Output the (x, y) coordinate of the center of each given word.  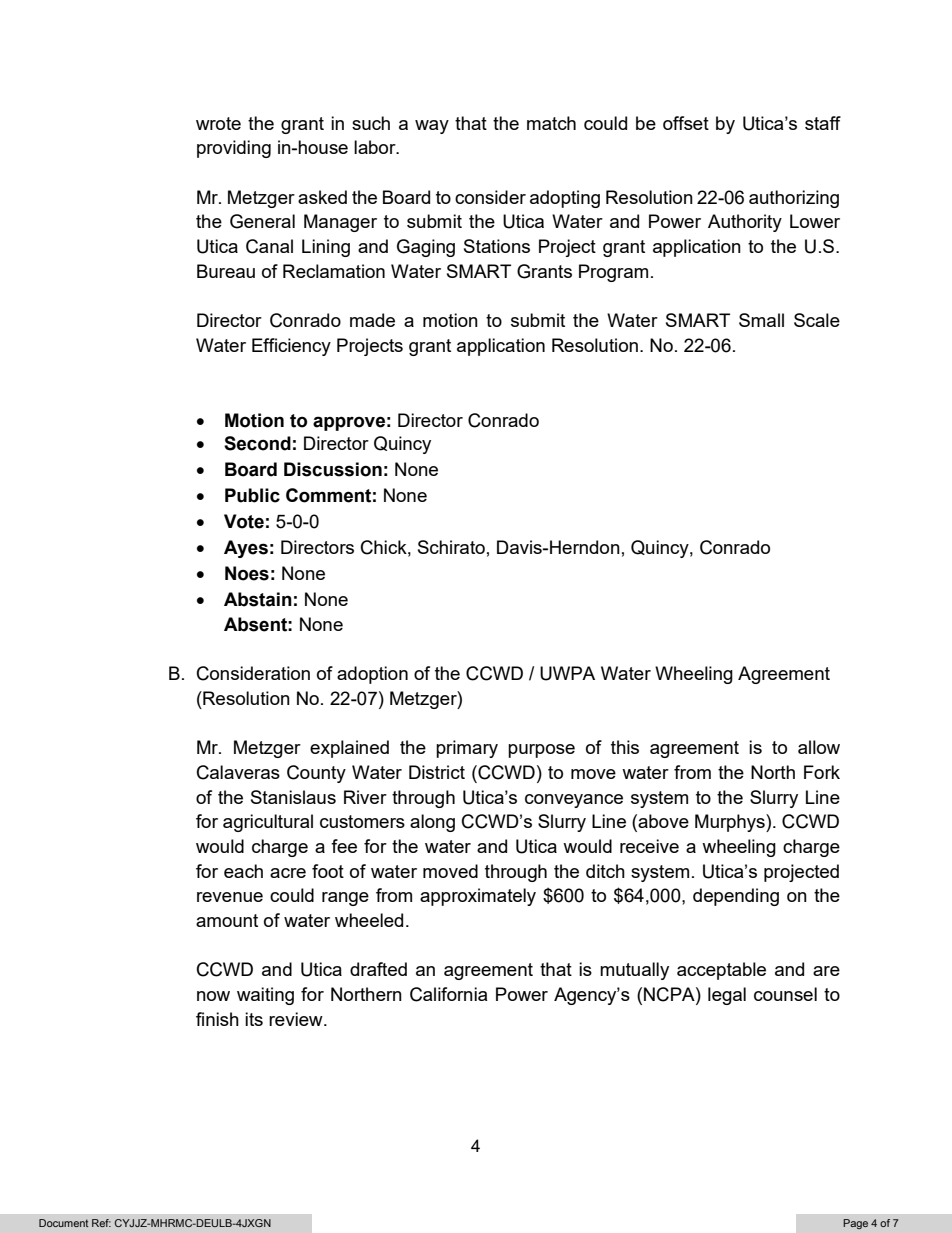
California (448, 994)
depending (736, 897)
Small (761, 320)
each (243, 871)
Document (63, 1223)
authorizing (794, 199)
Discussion (333, 469)
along (432, 823)
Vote (244, 521)
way (432, 127)
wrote (218, 123)
